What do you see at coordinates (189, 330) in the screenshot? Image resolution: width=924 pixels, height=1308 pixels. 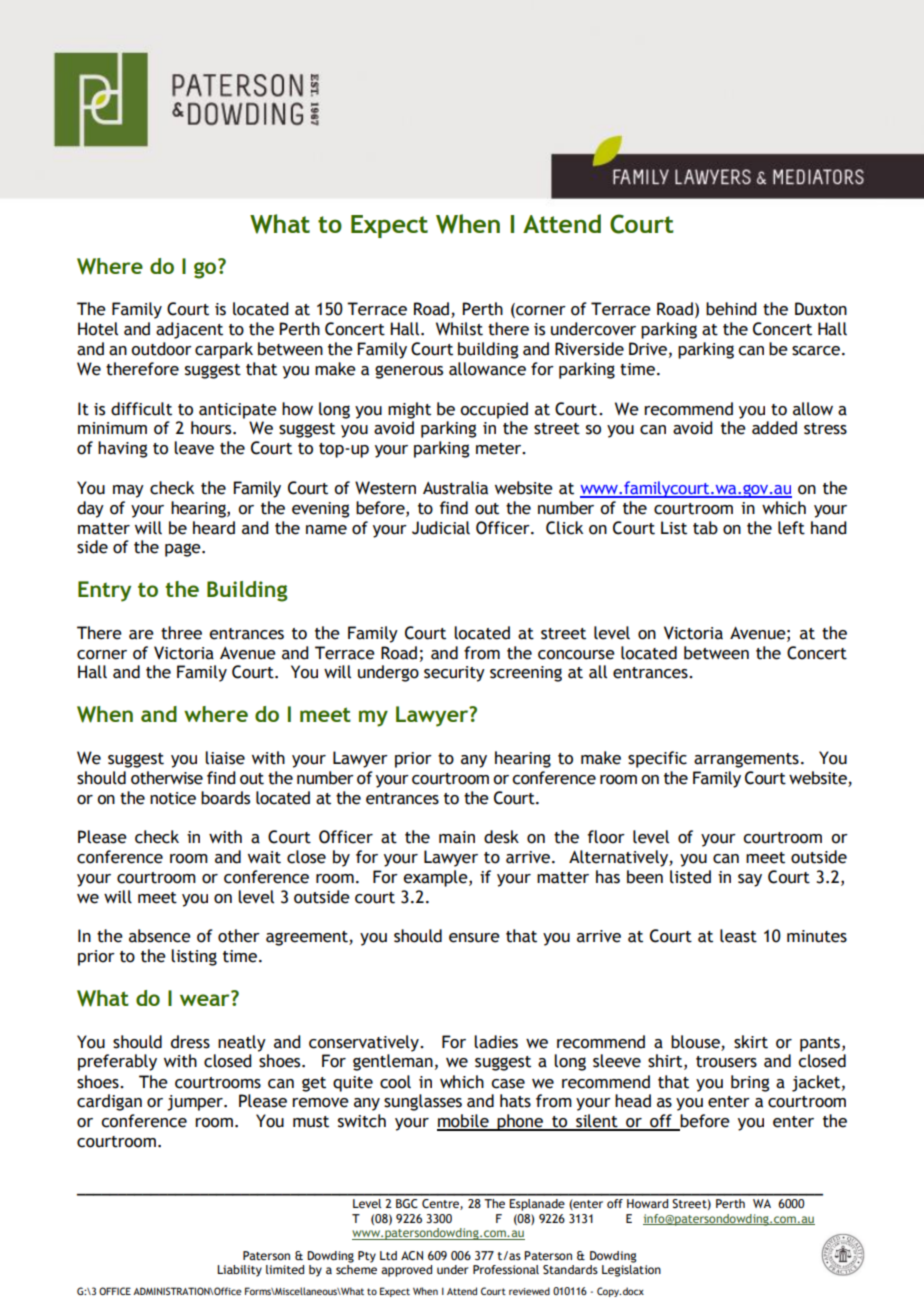 I see `adjacent` at bounding box center [189, 330].
